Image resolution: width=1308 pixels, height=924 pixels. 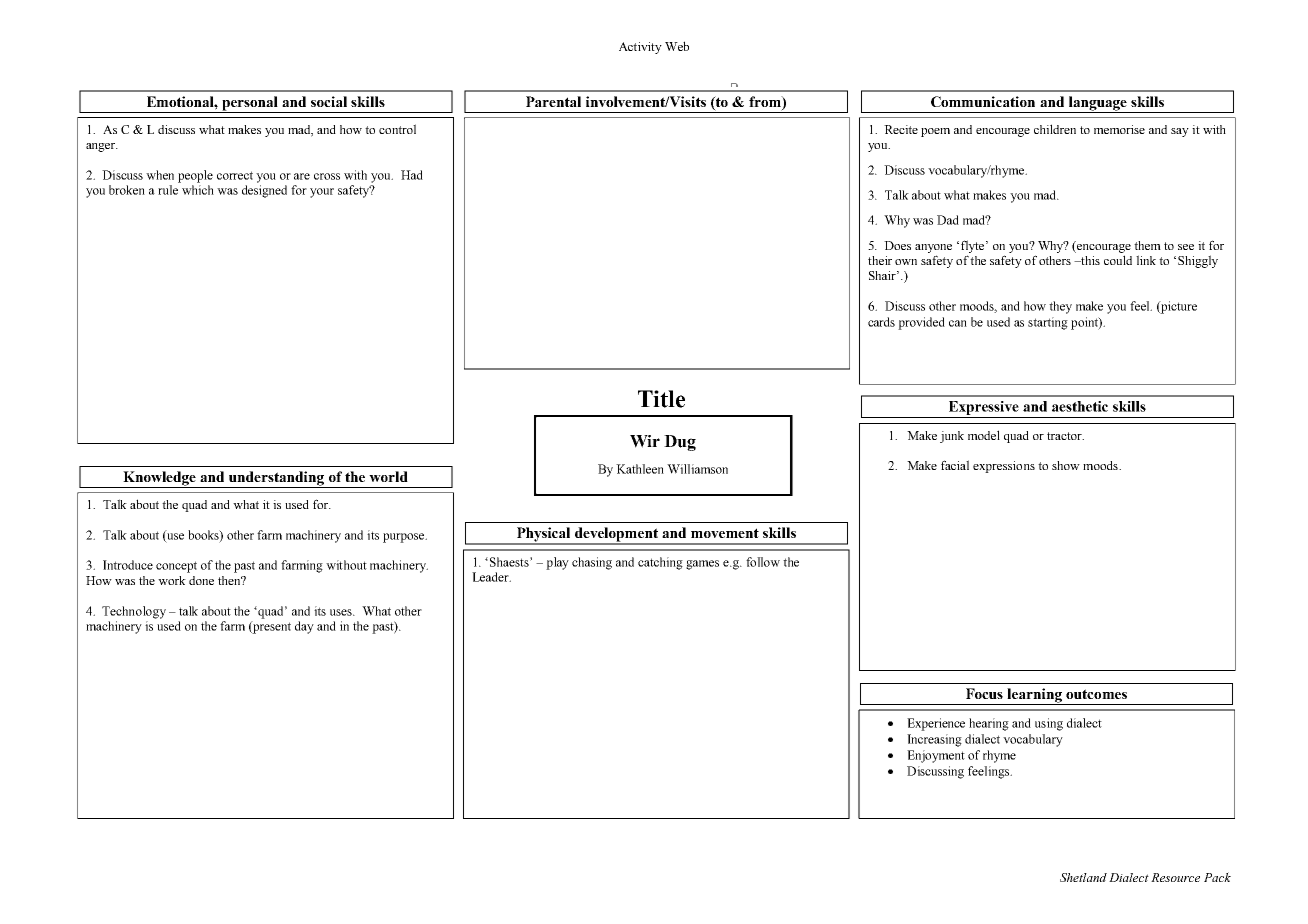 I want to click on language, so click(x=1097, y=104).
